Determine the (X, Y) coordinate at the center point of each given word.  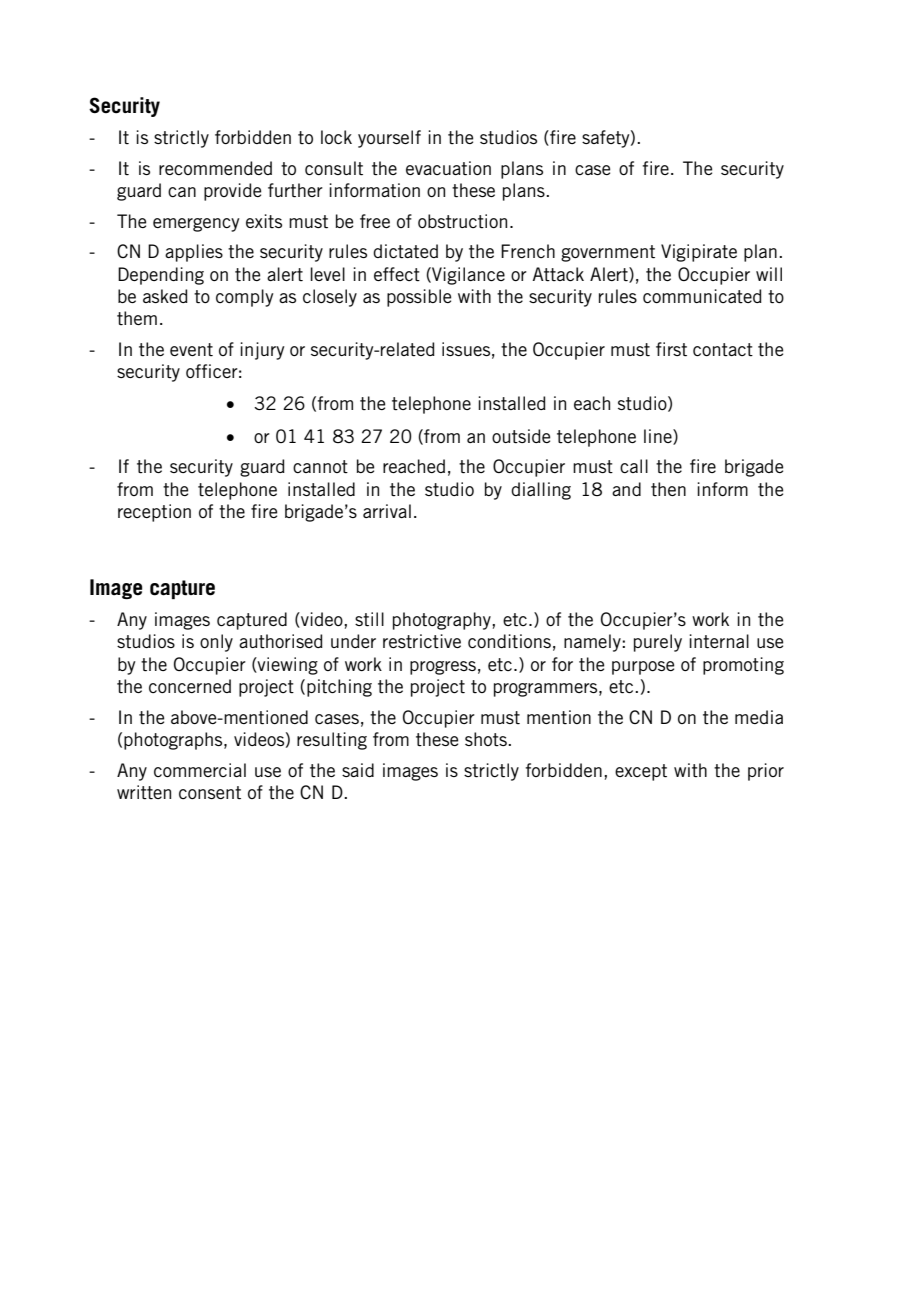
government (608, 253)
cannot (320, 466)
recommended (215, 168)
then (668, 489)
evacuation (448, 168)
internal (719, 641)
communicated (702, 296)
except (641, 772)
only (216, 643)
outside (521, 436)
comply (245, 298)
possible (419, 298)
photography (443, 621)
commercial (200, 770)
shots (487, 739)
